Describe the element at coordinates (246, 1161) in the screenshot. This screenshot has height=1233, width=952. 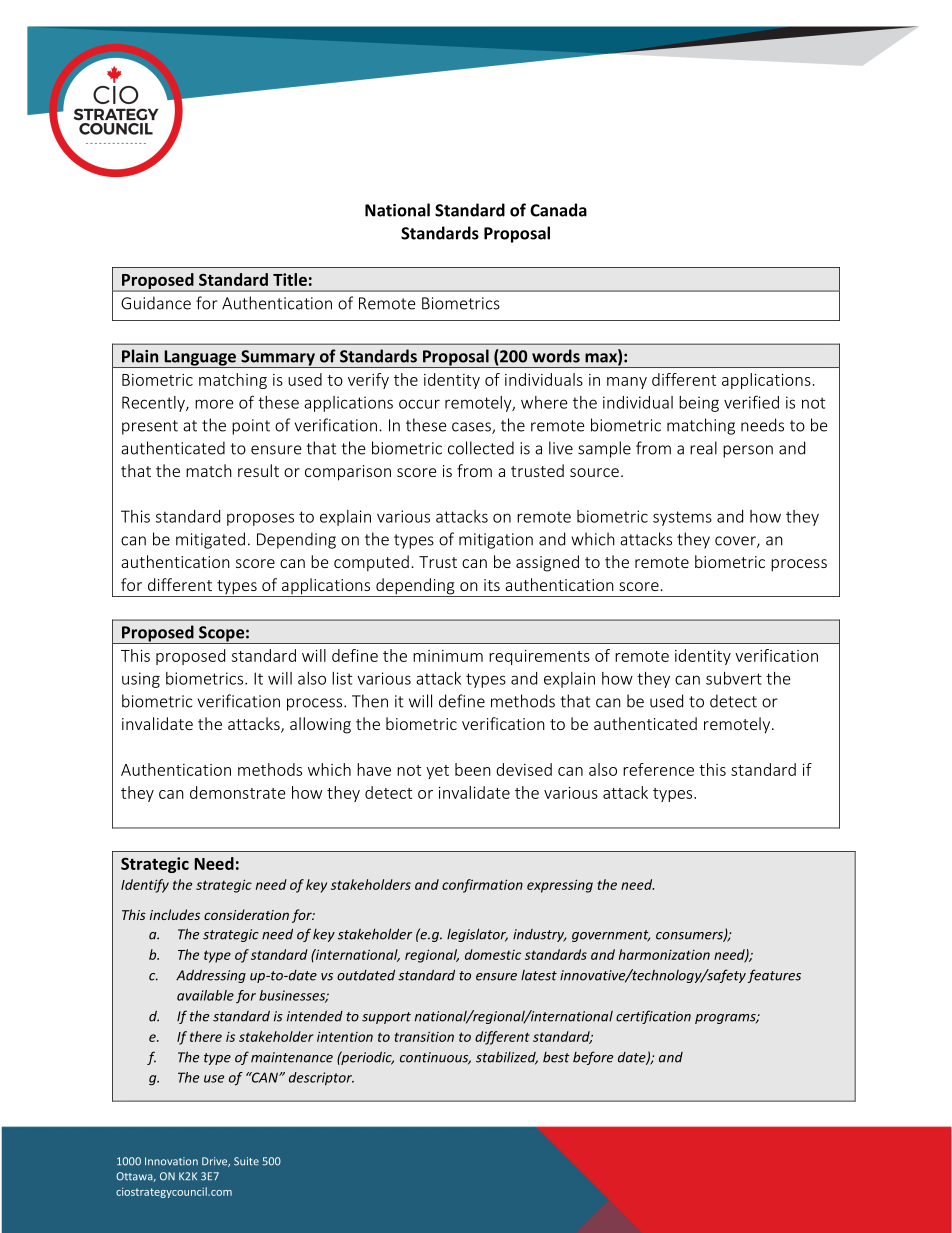
I see `Suite` at that location.
